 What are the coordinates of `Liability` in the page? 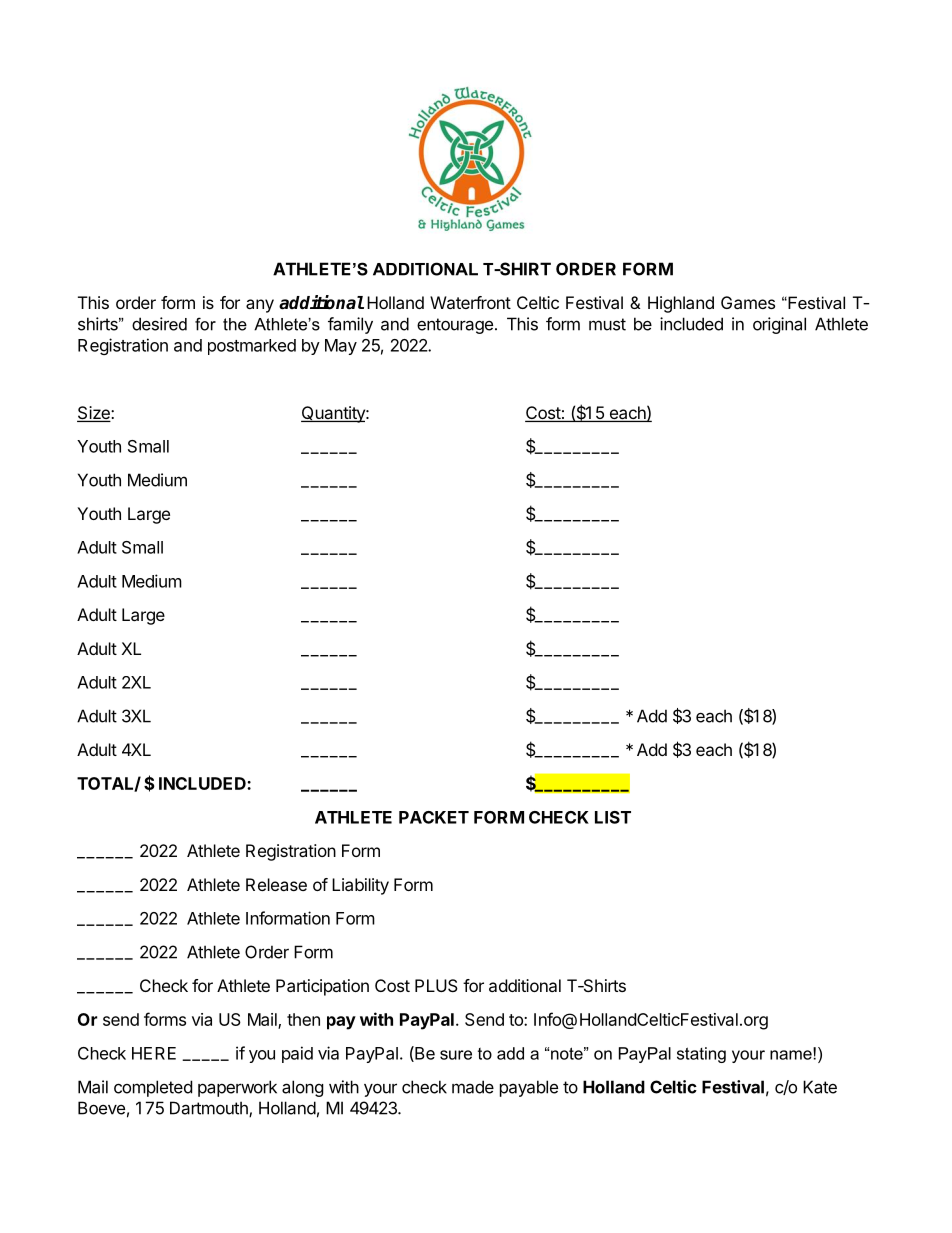 It's located at (360, 886).
